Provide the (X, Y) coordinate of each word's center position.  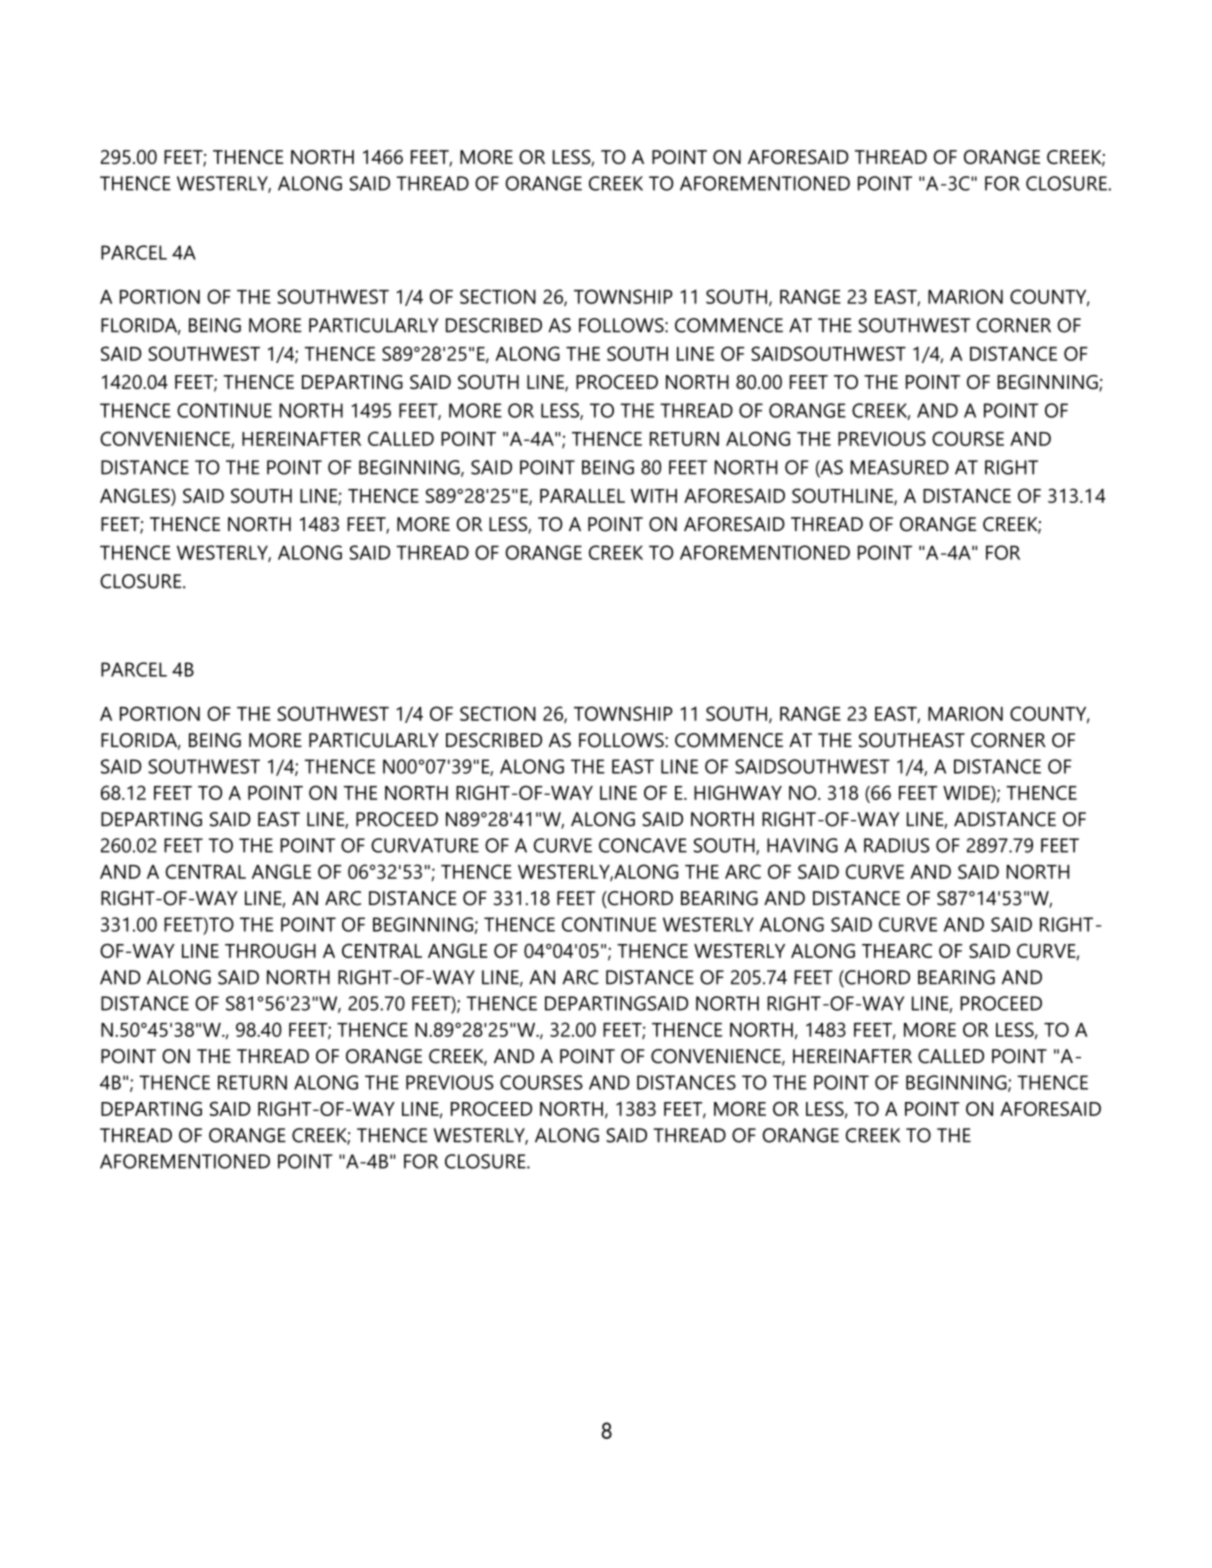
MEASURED (900, 467)
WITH (654, 496)
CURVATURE (425, 845)
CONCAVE (643, 845)
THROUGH (270, 950)
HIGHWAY (738, 792)
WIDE (967, 793)
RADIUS (897, 845)
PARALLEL (582, 496)
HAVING (802, 845)
